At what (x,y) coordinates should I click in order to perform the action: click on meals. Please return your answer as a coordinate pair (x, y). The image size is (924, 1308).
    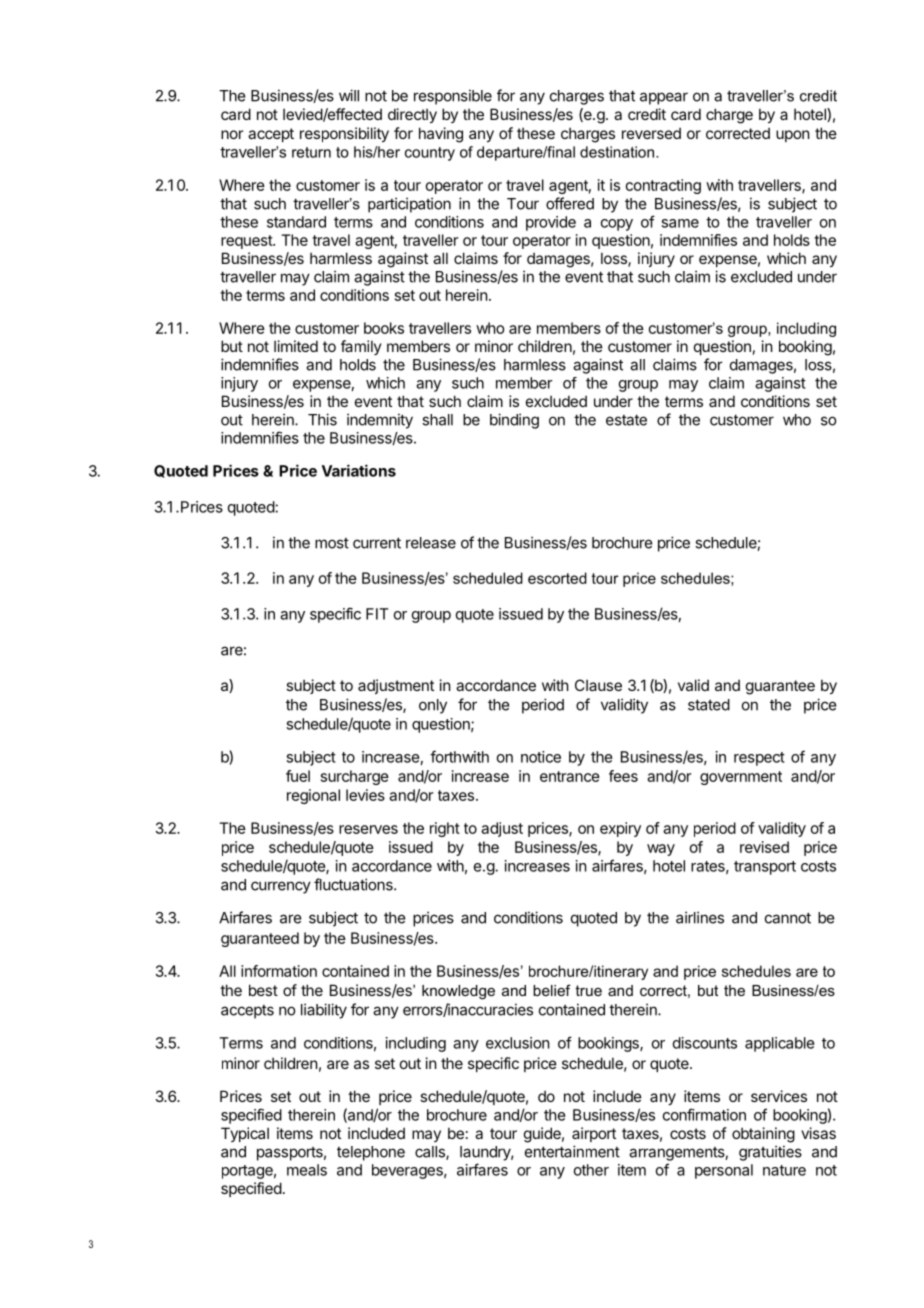
    Looking at the image, I should click on (307, 1170).
